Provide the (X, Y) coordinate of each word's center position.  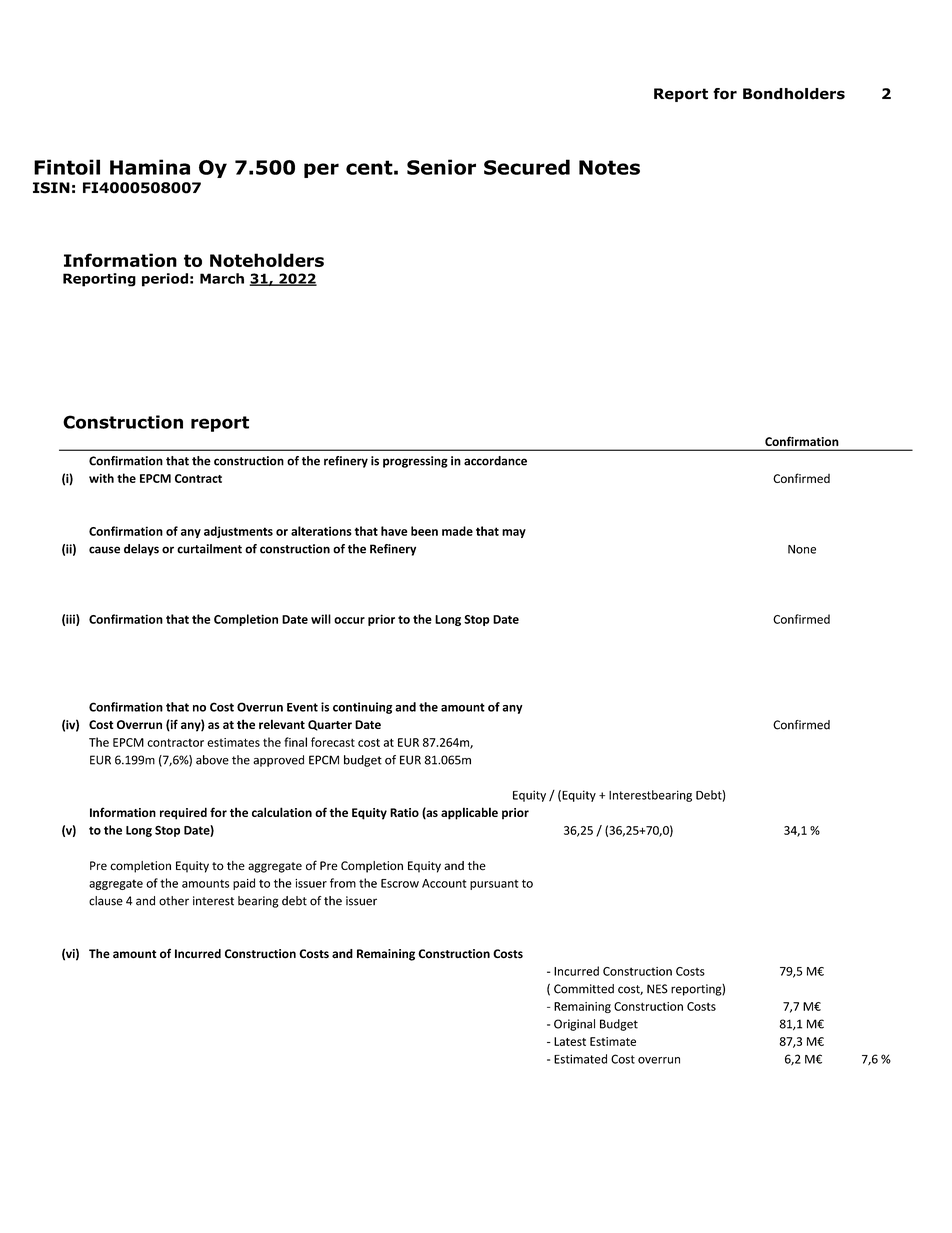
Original (574, 1025)
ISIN (51, 188)
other (174, 901)
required (183, 813)
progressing (415, 462)
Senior (441, 167)
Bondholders (794, 94)
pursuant (494, 885)
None (802, 549)
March (222, 278)
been (424, 531)
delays (141, 550)
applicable (469, 813)
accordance (495, 461)
